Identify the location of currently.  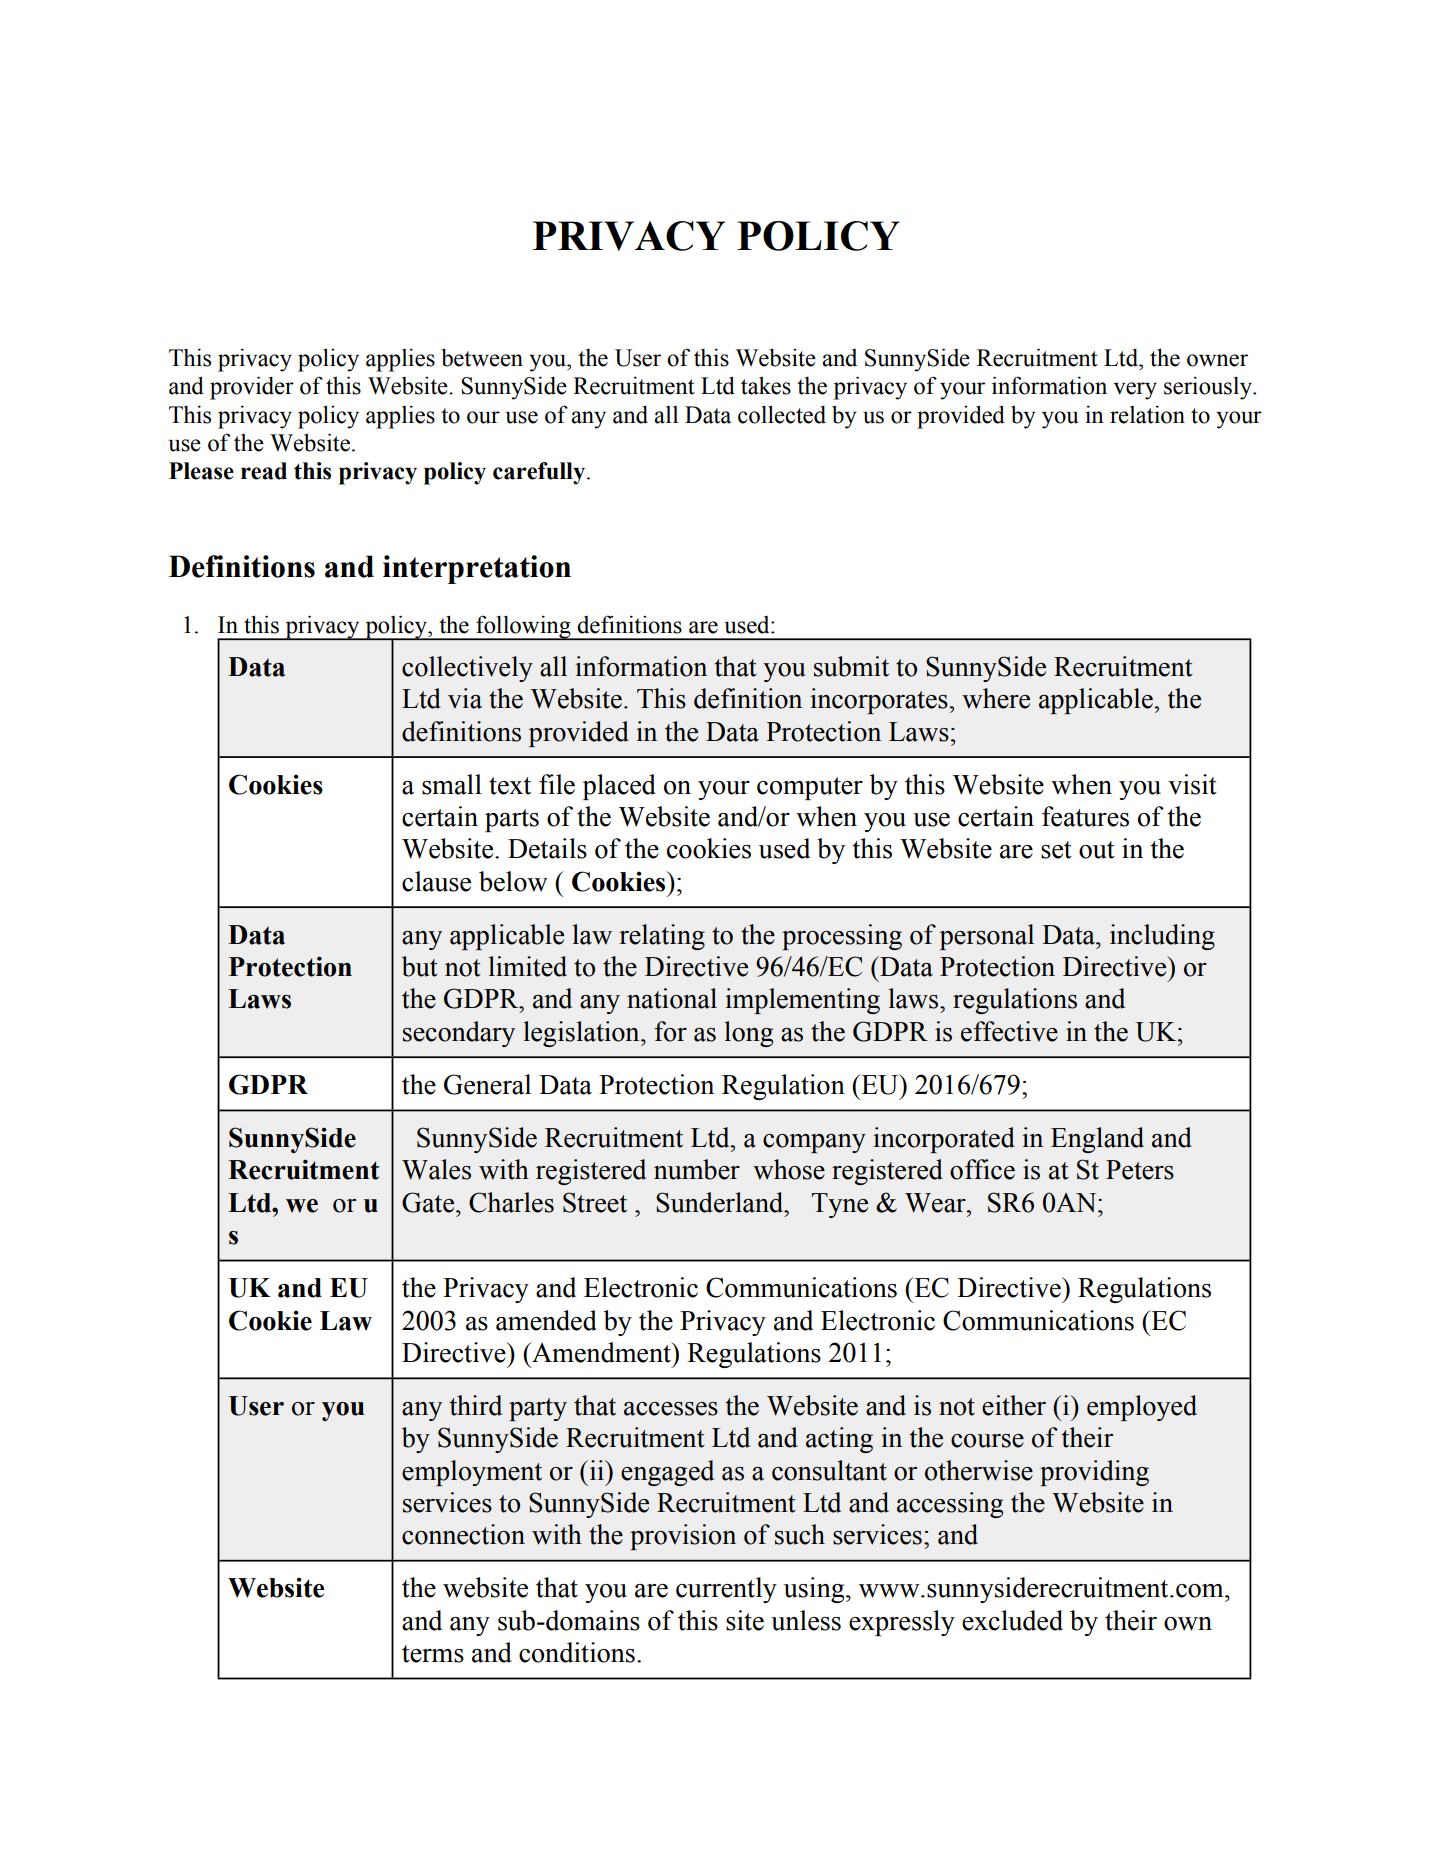
(726, 1590).
